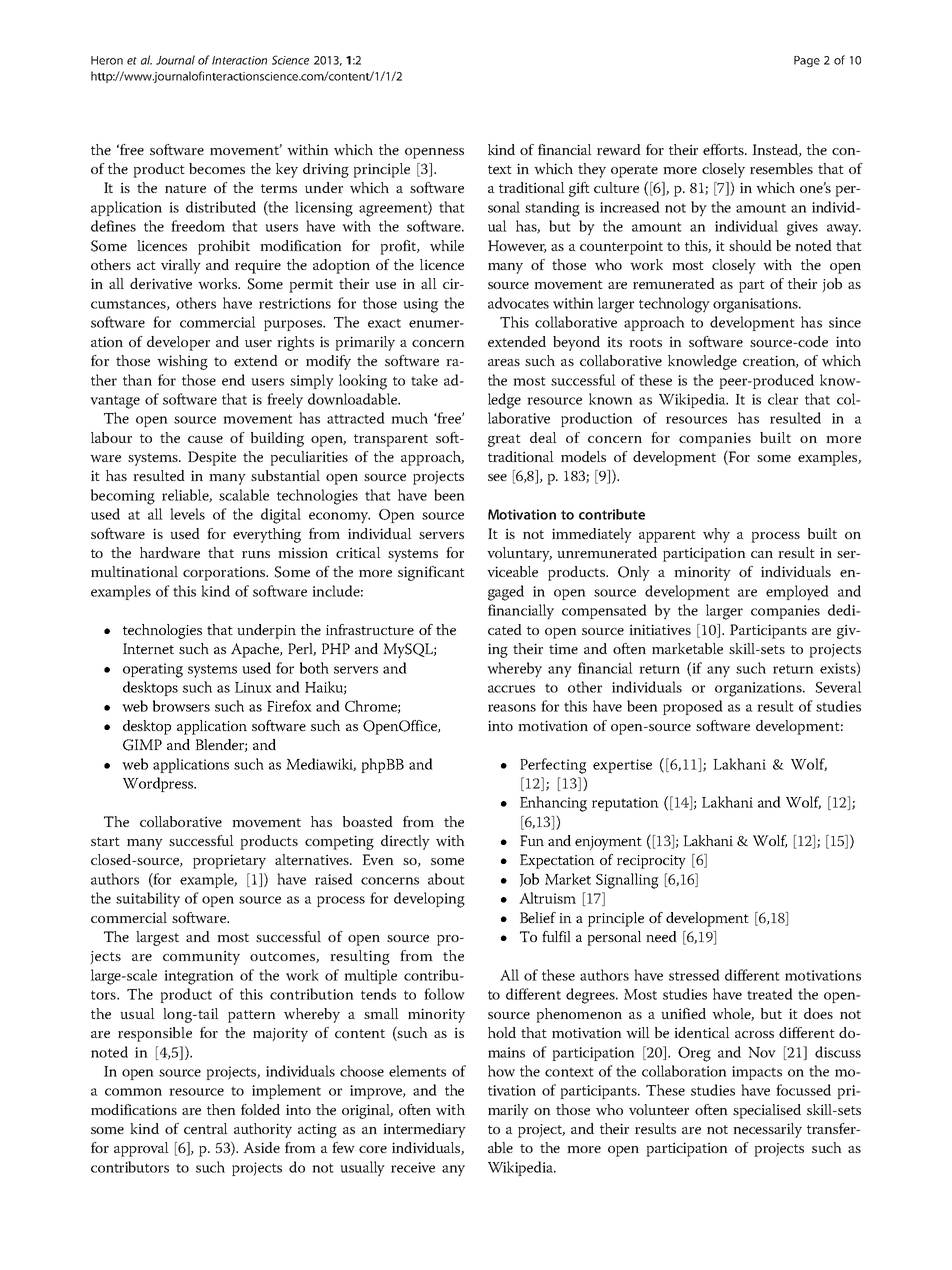 The height and width of the image is (1270, 952). Describe the element at coordinates (797, 593) in the image. I see `employed` at that location.
